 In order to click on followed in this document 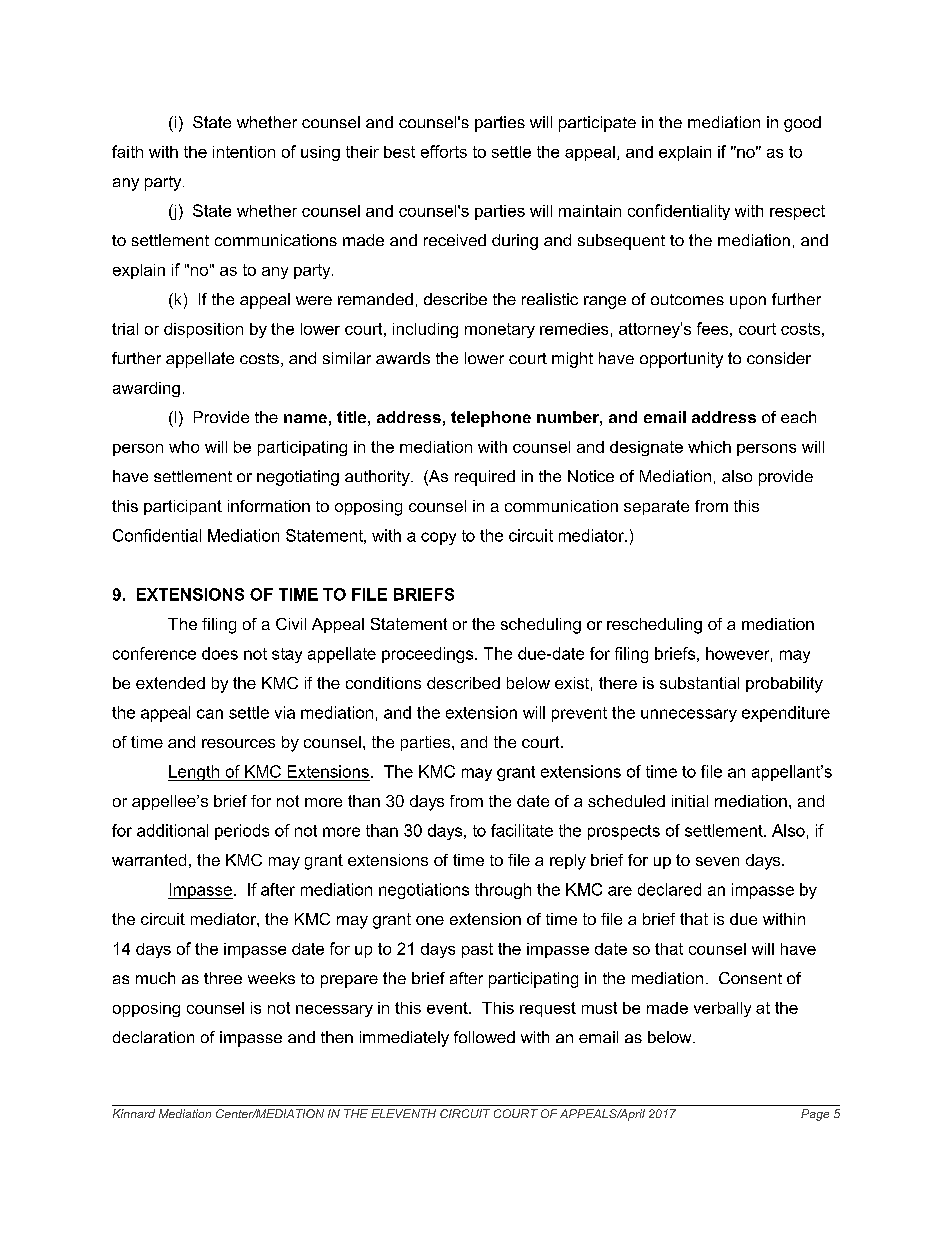, I will do `click(484, 1037)`.
